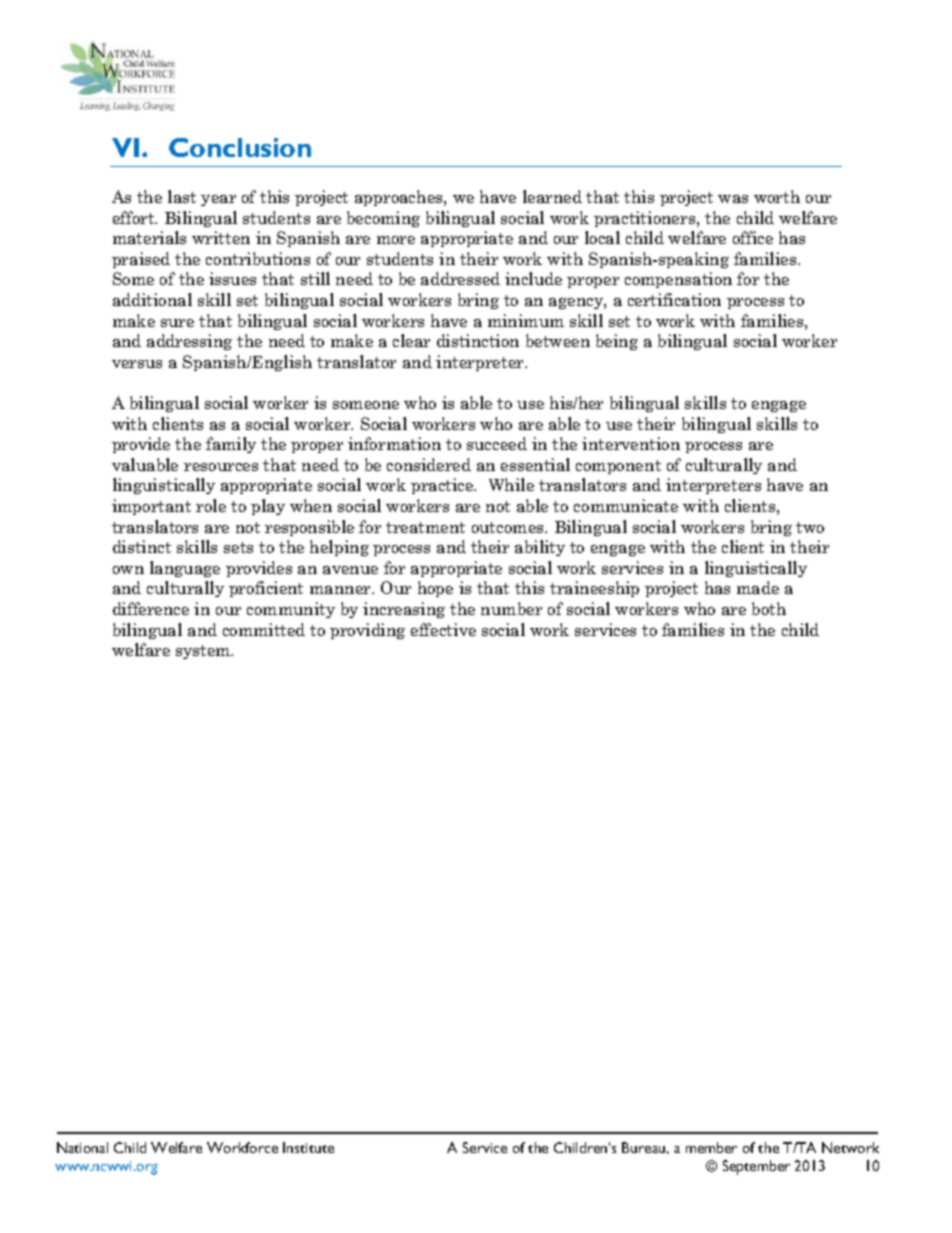 This document has width=952, height=1233. What do you see at coordinates (308, 1147) in the document?
I see `Institute` at bounding box center [308, 1147].
